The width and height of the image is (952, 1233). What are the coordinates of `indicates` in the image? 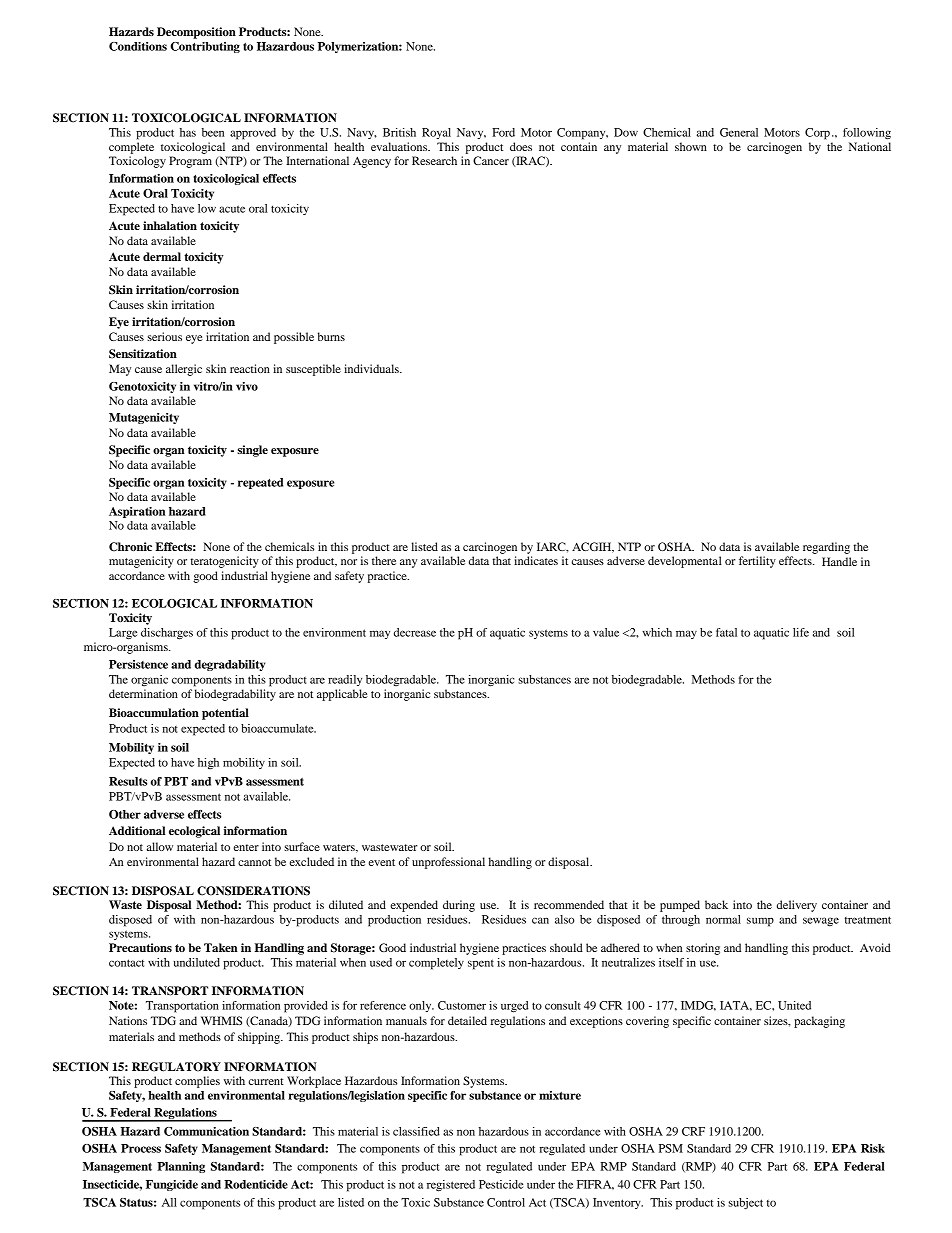 It's located at (536, 560).
